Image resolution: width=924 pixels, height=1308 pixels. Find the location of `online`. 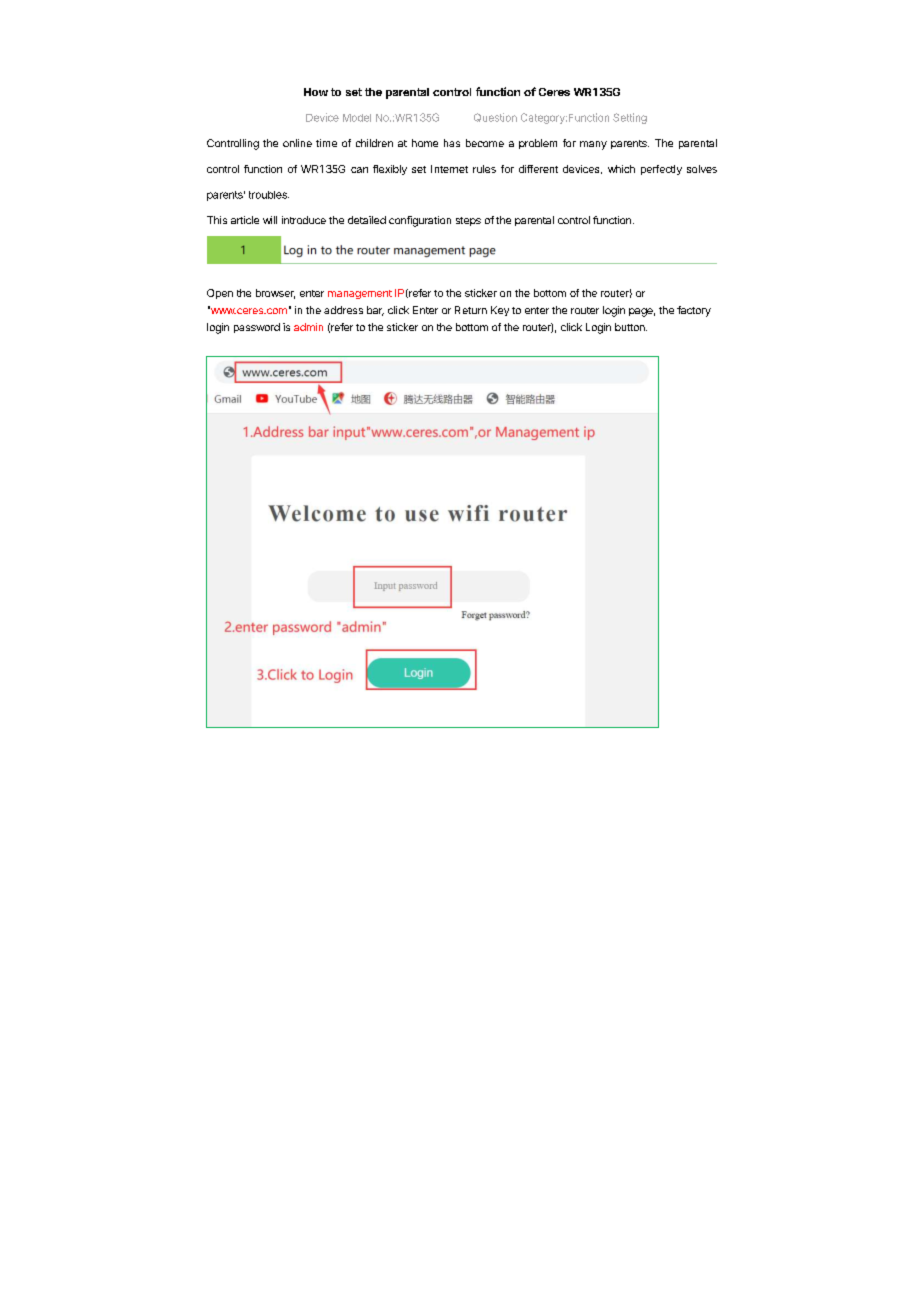

online is located at coordinates (297, 143).
